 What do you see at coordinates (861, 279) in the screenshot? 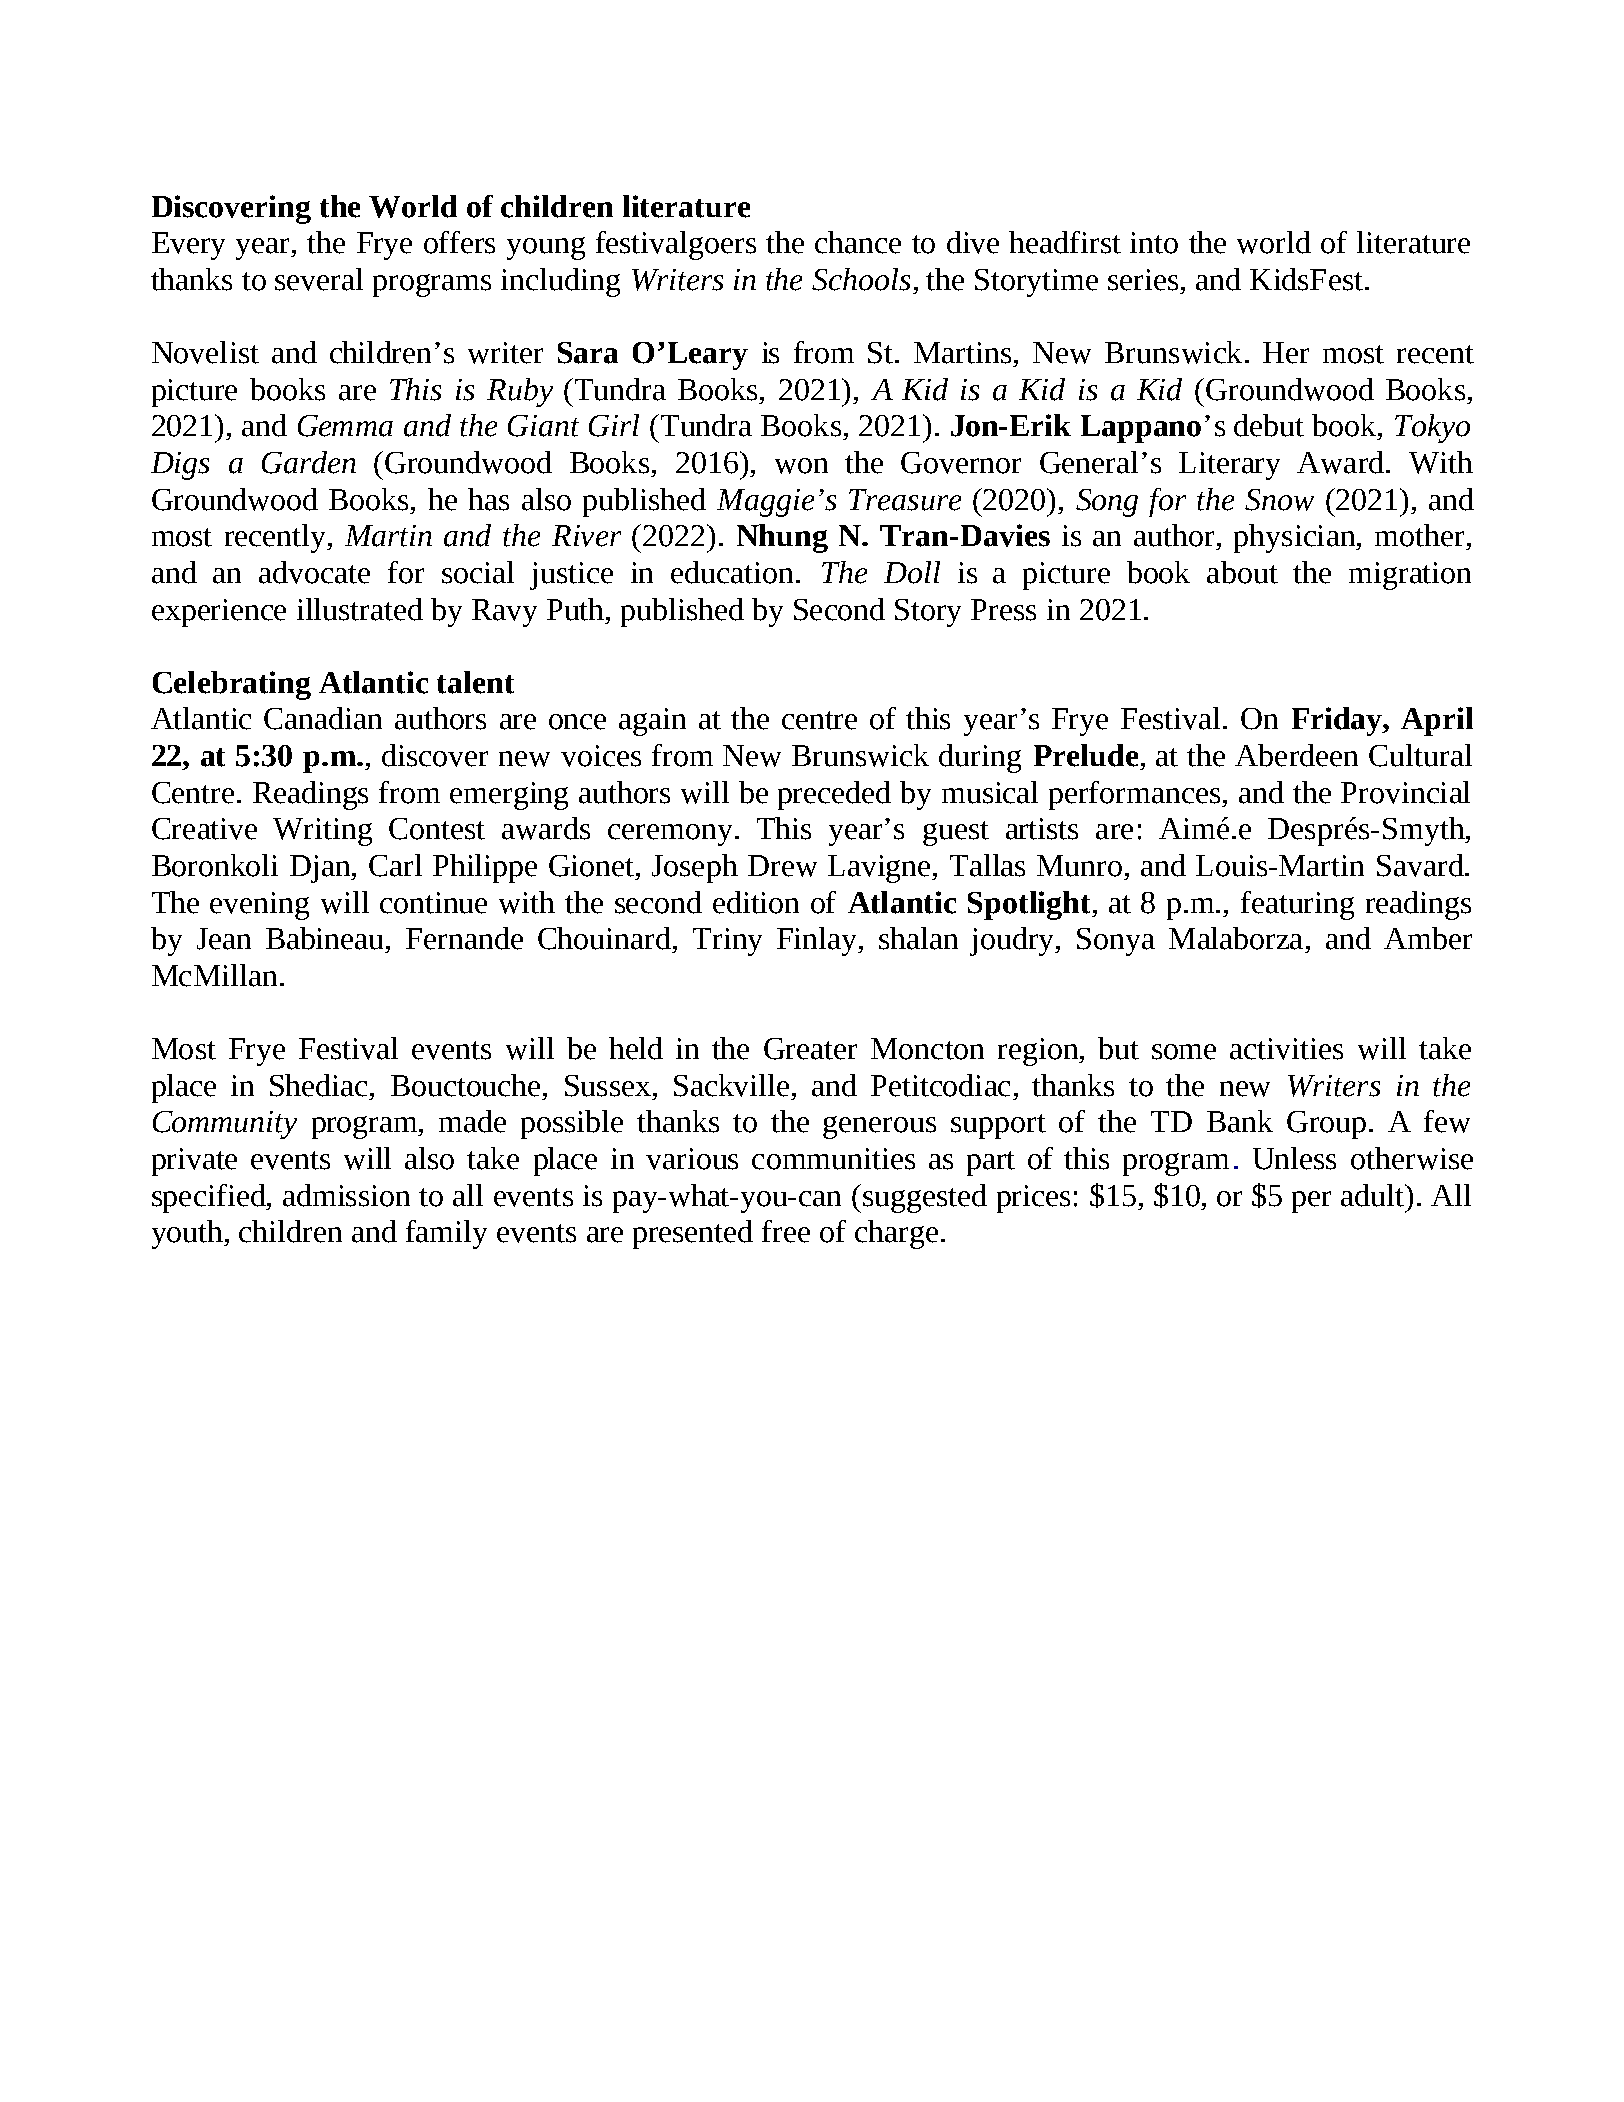
I see `Schools` at bounding box center [861, 279].
